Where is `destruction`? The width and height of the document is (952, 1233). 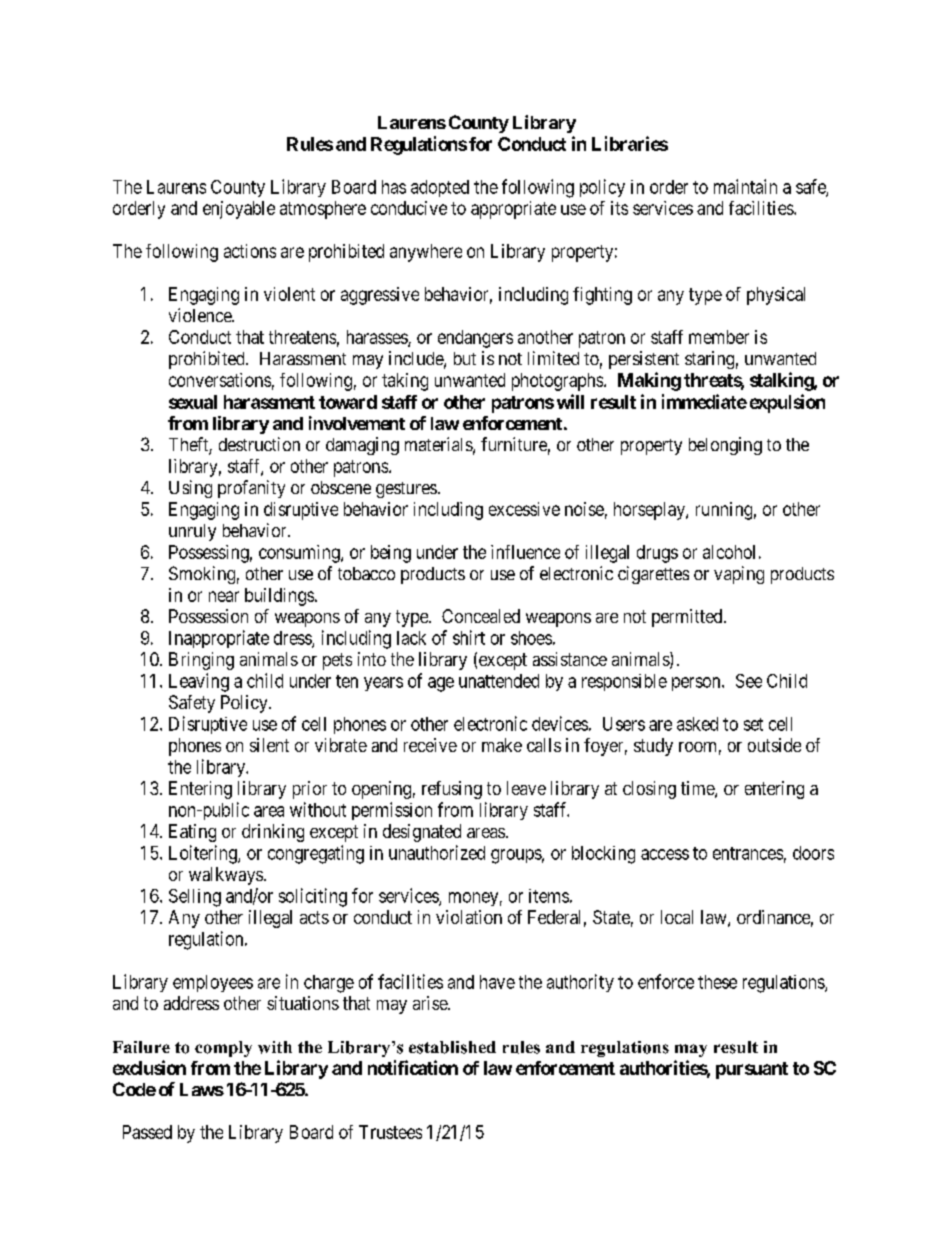 destruction is located at coordinates (259, 444).
